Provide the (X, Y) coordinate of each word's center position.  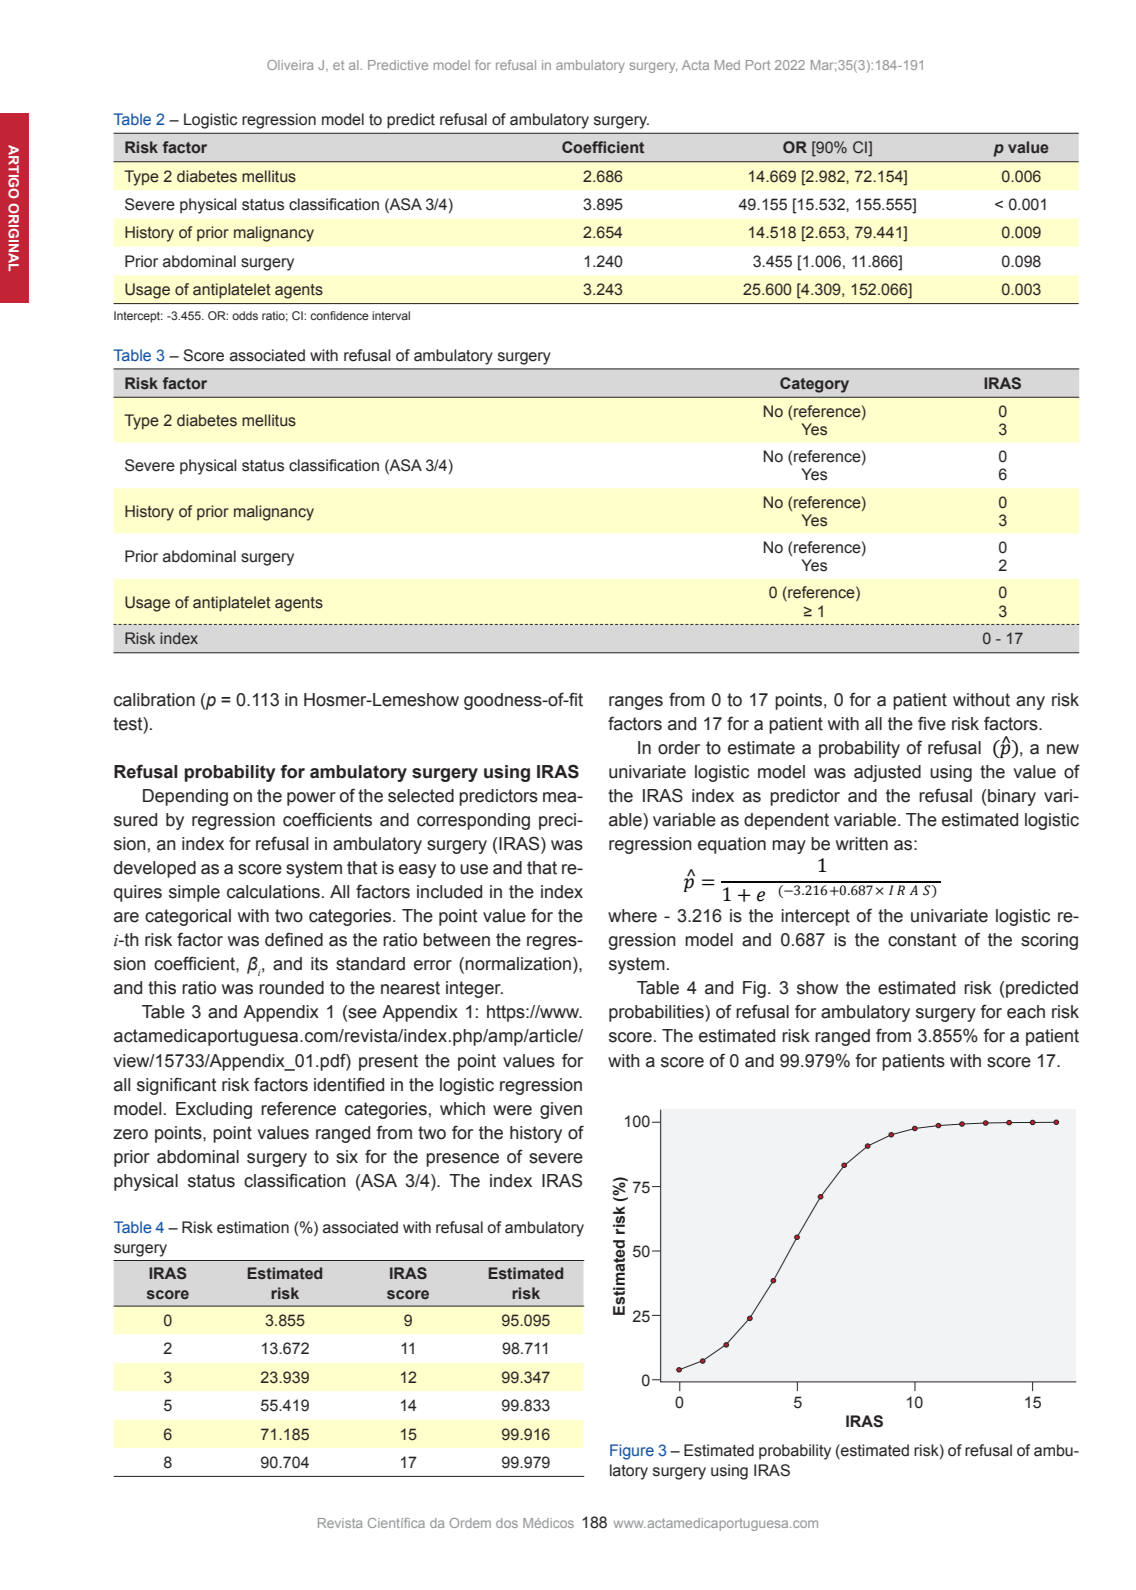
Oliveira (290, 65)
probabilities (657, 1013)
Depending (185, 797)
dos (507, 1523)
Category (814, 385)
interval (391, 315)
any (1030, 703)
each (1026, 1012)
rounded (291, 988)
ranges (636, 703)
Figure (632, 1452)
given (561, 1110)
